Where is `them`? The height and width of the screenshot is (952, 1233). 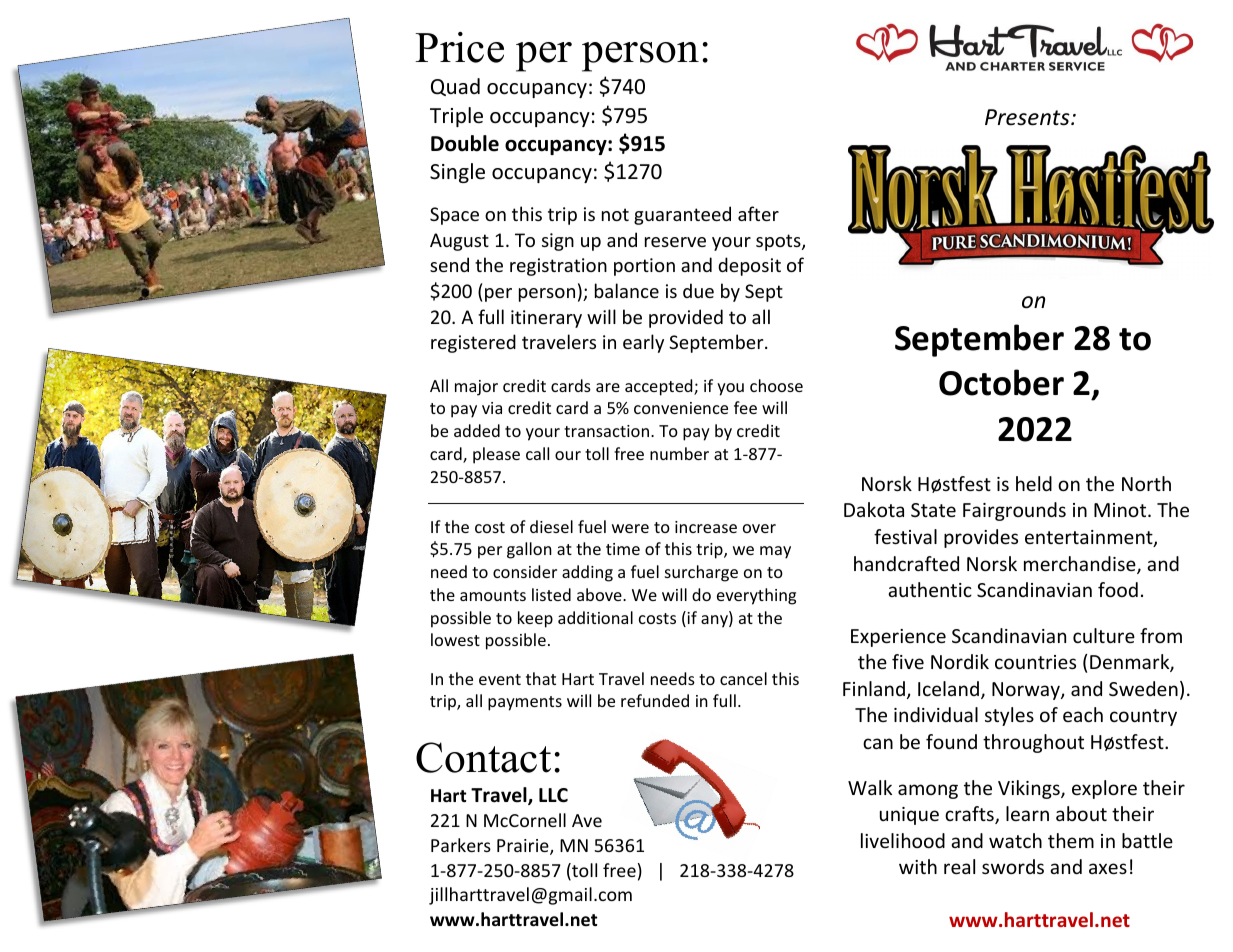 them is located at coordinates (1071, 840).
